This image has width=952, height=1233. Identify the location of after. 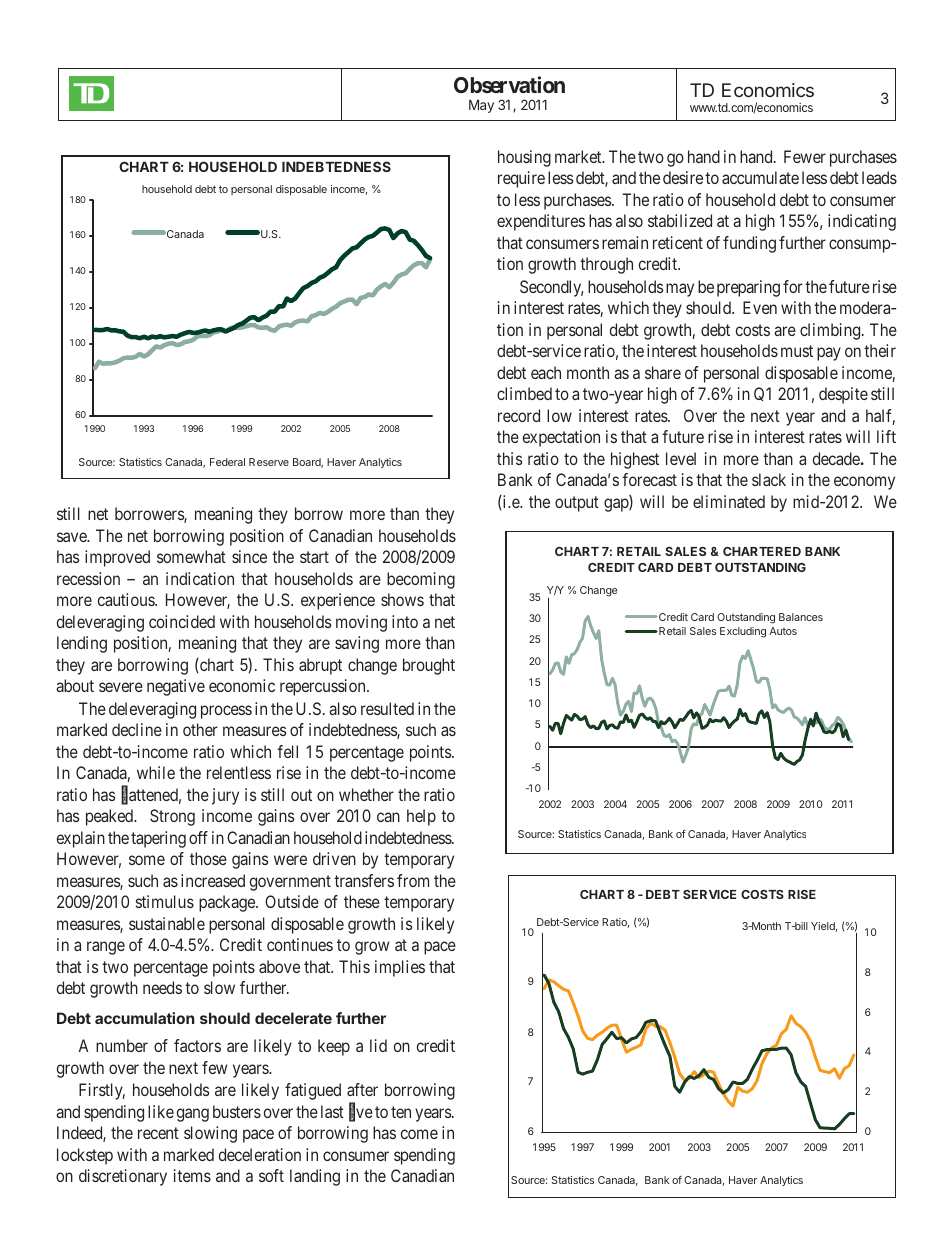
(362, 1089).
